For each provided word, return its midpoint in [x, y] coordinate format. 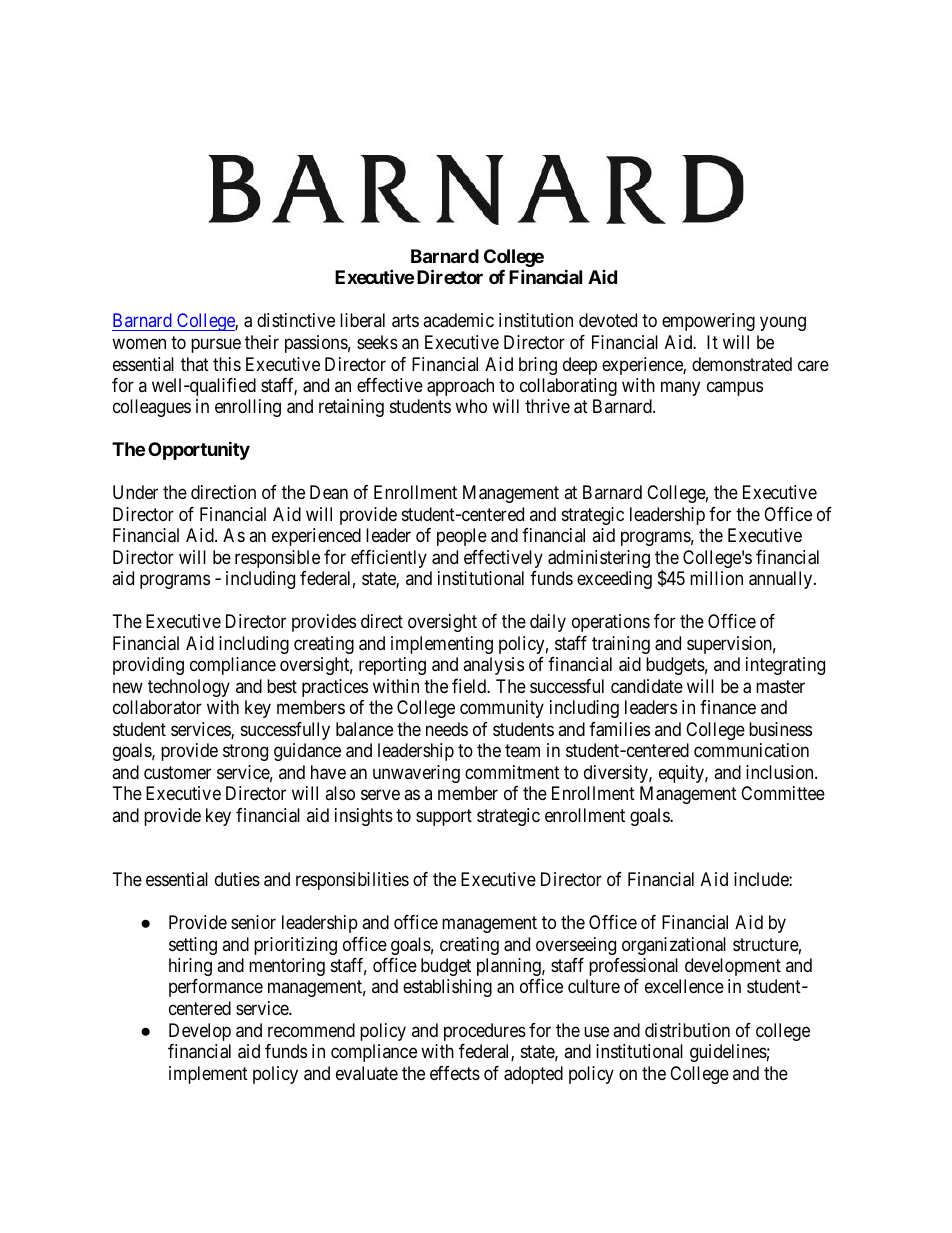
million [716, 578]
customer [177, 772]
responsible [277, 559]
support [444, 817]
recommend [311, 1030]
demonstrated [742, 364]
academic [458, 320]
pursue [216, 345]
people [462, 537]
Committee [783, 793]
